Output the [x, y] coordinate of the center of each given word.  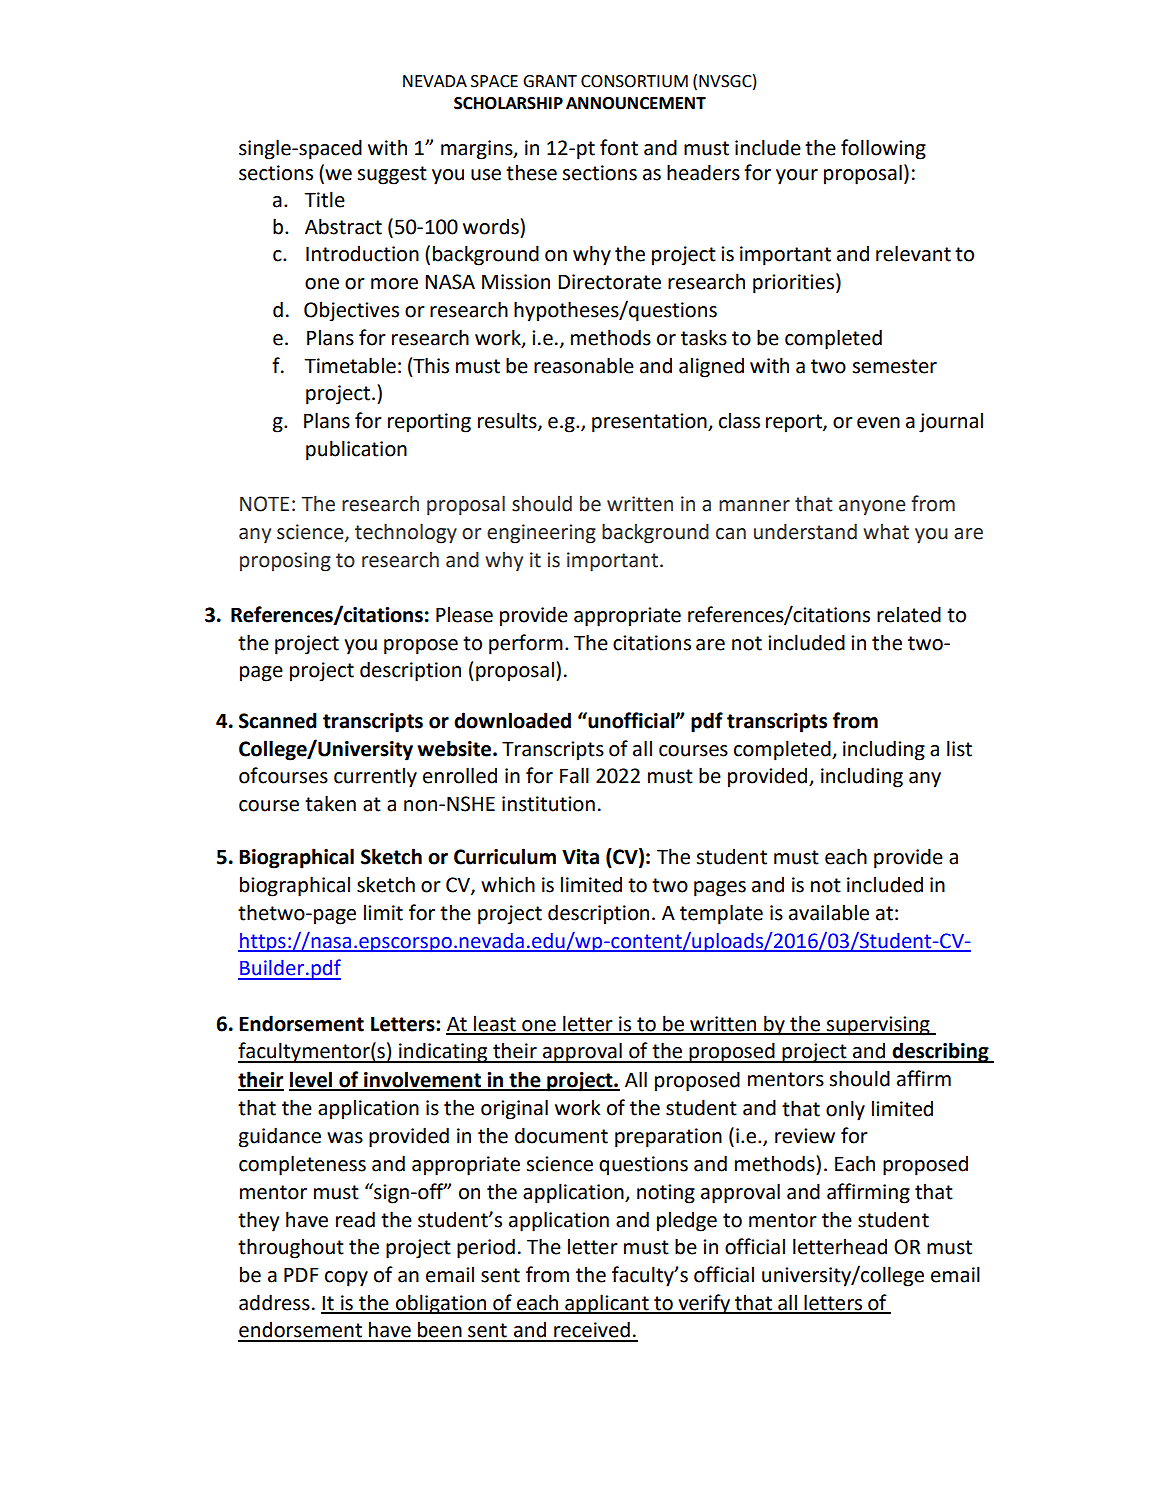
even [878, 423]
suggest [392, 175]
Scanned [278, 720]
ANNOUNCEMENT [636, 103]
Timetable [350, 365]
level [312, 1080]
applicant [607, 1304]
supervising [878, 1026]
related [909, 614]
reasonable [584, 365]
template [721, 914]
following [883, 149]
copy [346, 1279]
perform [526, 644]
